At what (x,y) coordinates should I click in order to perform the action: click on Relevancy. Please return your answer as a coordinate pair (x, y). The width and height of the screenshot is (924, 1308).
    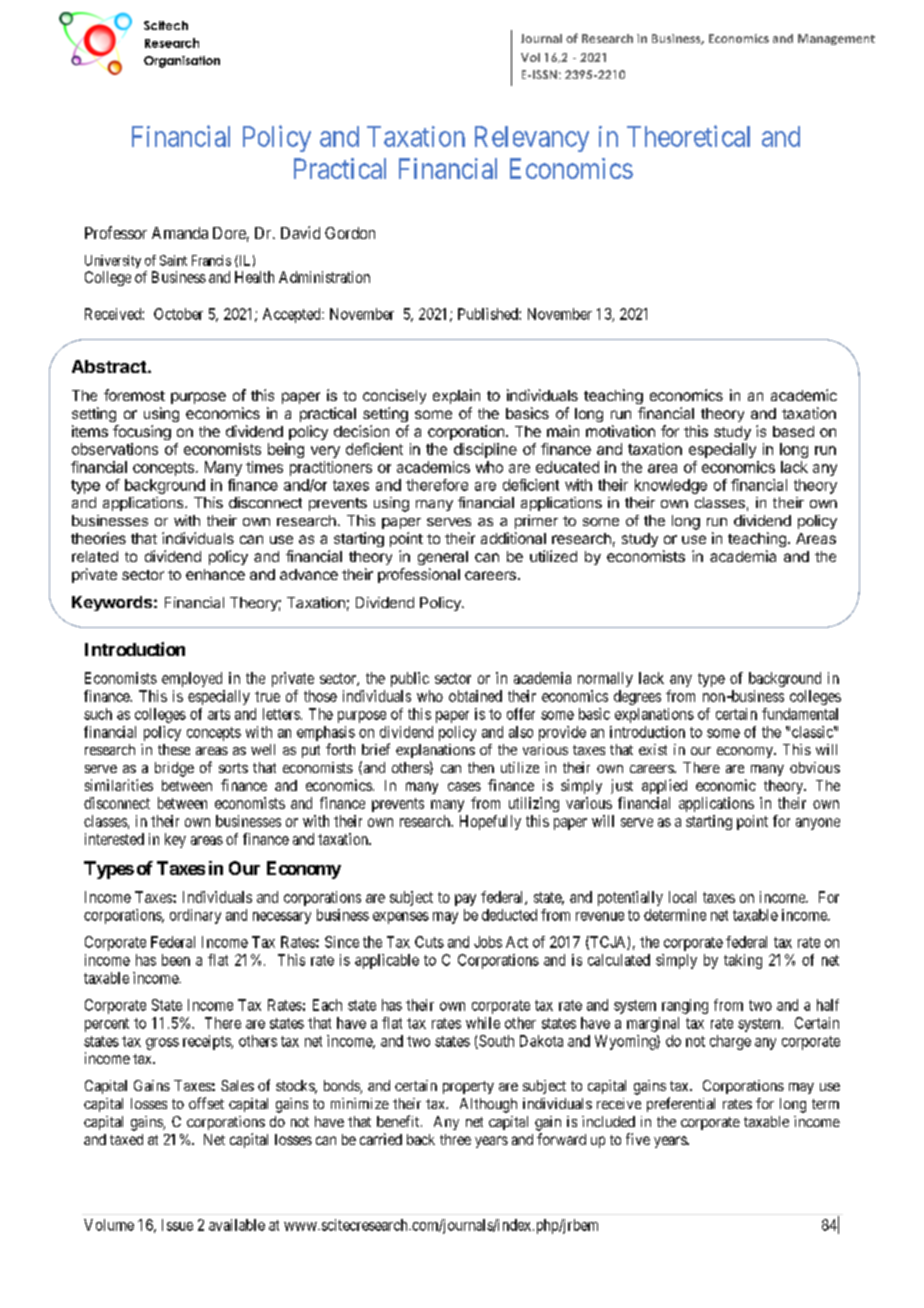
    Looking at the image, I should click on (532, 139).
